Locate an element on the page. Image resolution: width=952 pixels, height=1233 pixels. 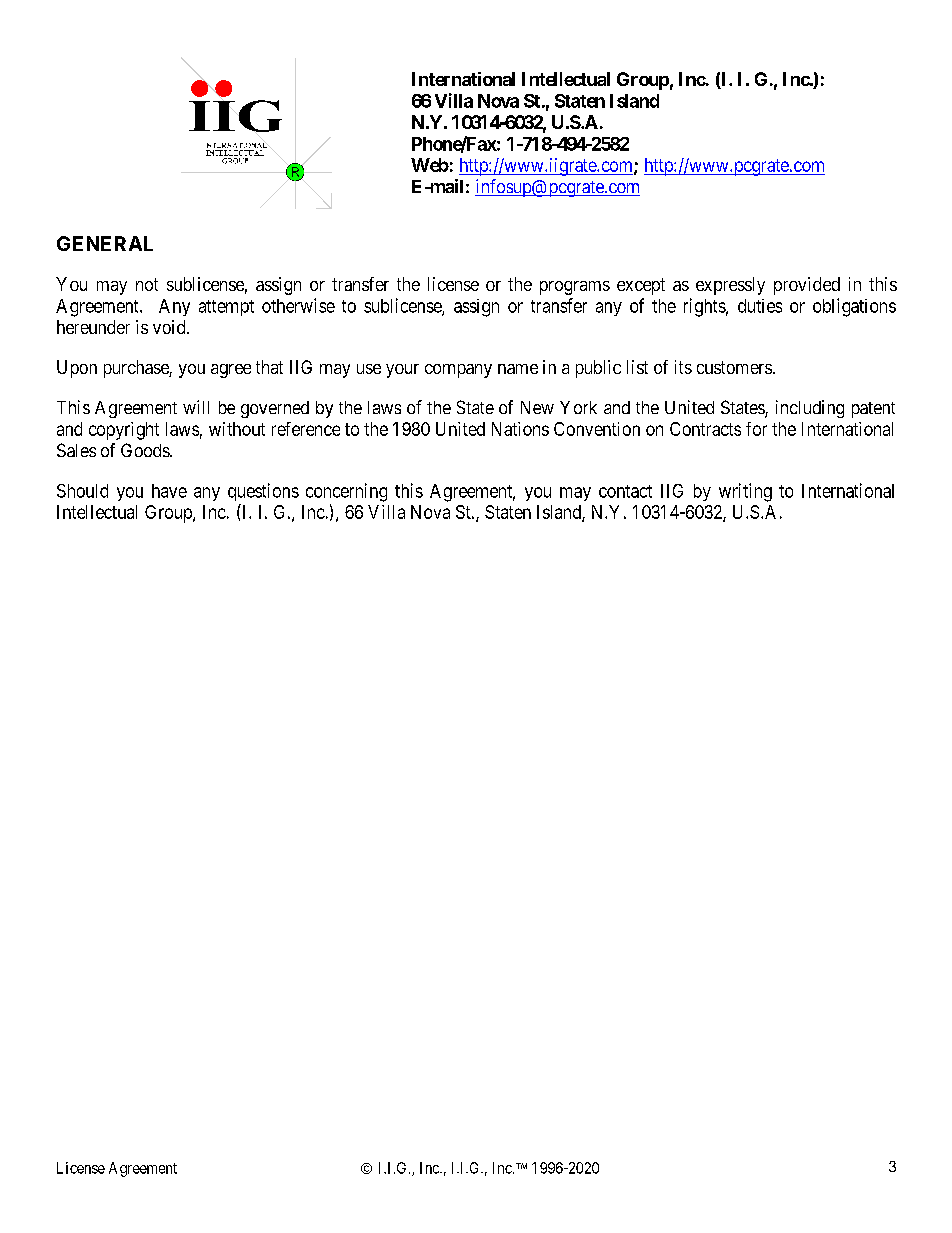
GENERAL is located at coordinates (105, 243).
